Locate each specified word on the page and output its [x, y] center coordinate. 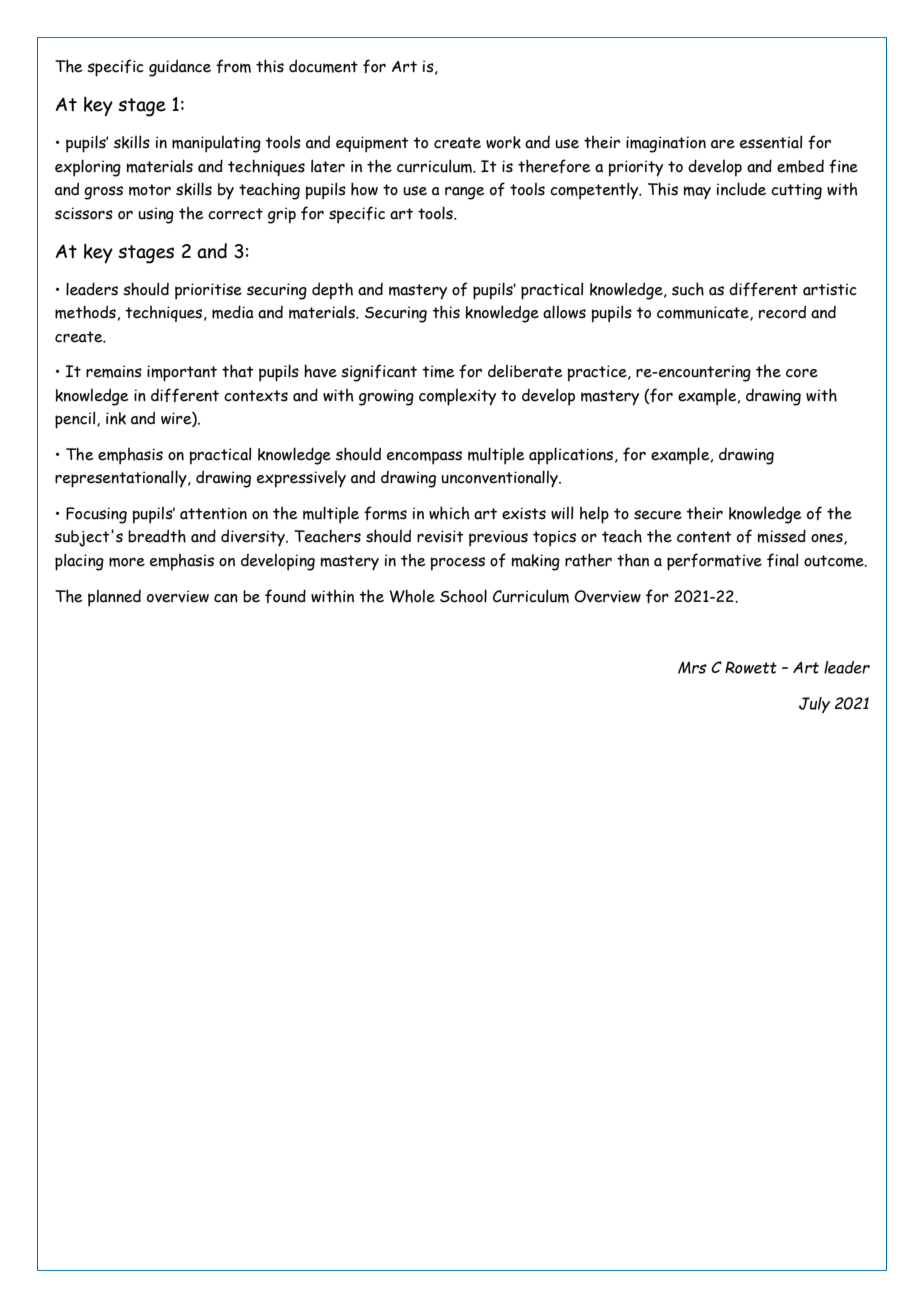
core [802, 373]
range [465, 193]
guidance [180, 68]
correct [235, 214]
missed [781, 536]
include [741, 189]
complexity [457, 397]
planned [114, 598]
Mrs [692, 667]
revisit [440, 536]
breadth [157, 536]
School [463, 596]
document [323, 66]
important [182, 373]
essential [771, 142]
